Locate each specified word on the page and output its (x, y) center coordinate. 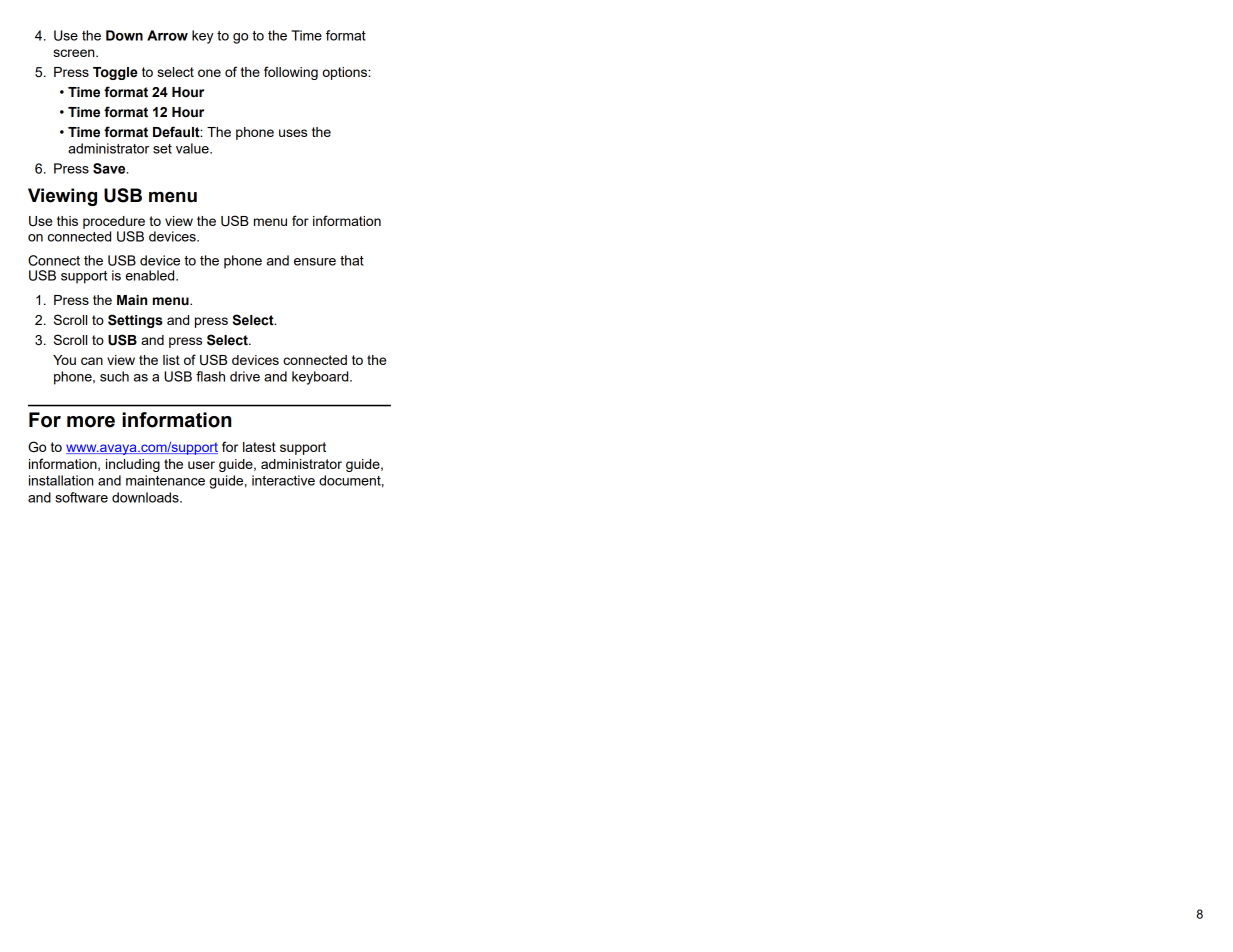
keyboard (321, 378)
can (92, 361)
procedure (114, 222)
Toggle (115, 73)
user (201, 465)
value (193, 148)
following (291, 73)
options (345, 73)
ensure (315, 262)
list (171, 360)
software (81, 497)
